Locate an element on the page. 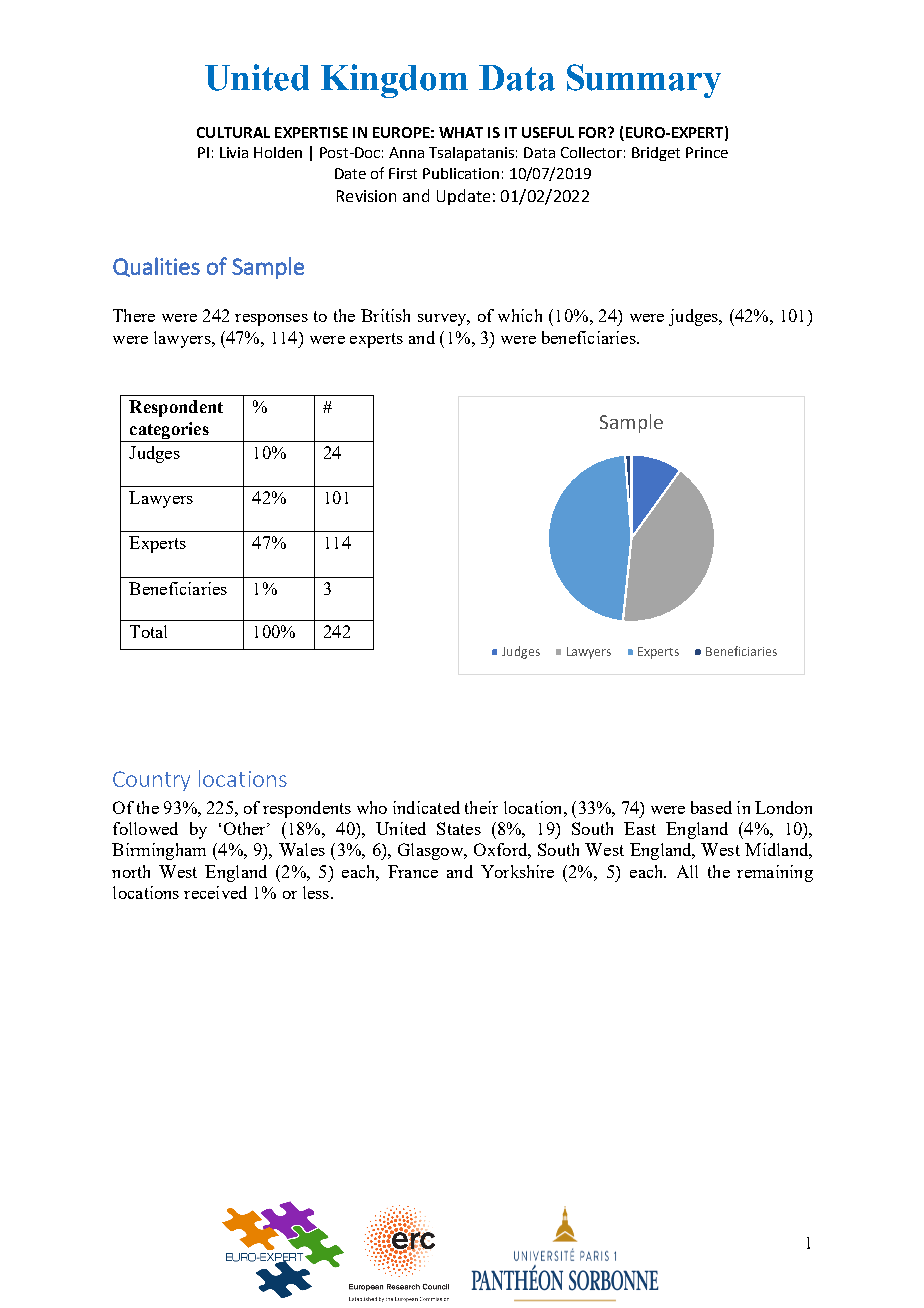 This page has width=924, height=1308. British is located at coordinates (385, 315).
